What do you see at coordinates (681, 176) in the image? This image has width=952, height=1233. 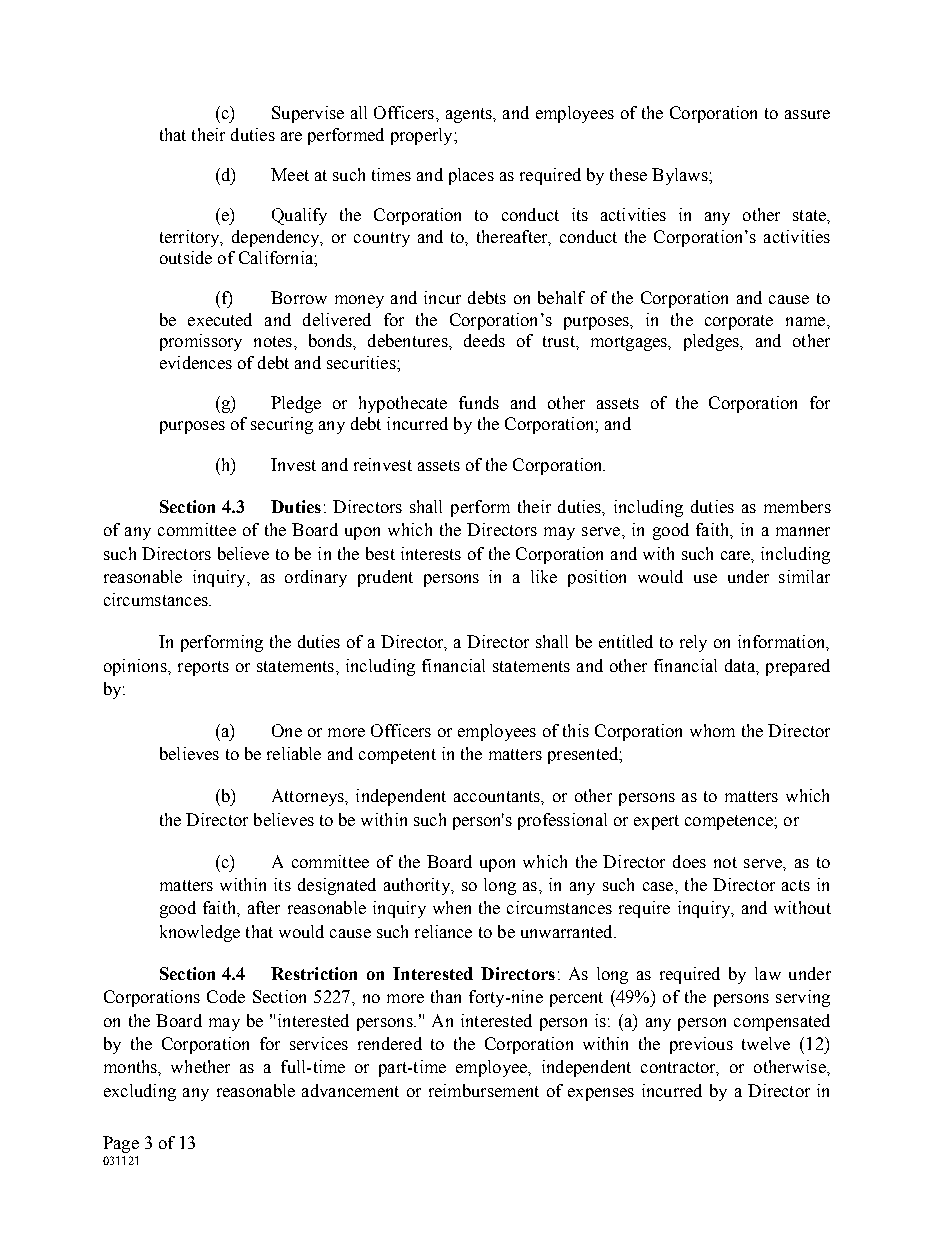 I see `Bylaws` at bounding box center [681, 176].
